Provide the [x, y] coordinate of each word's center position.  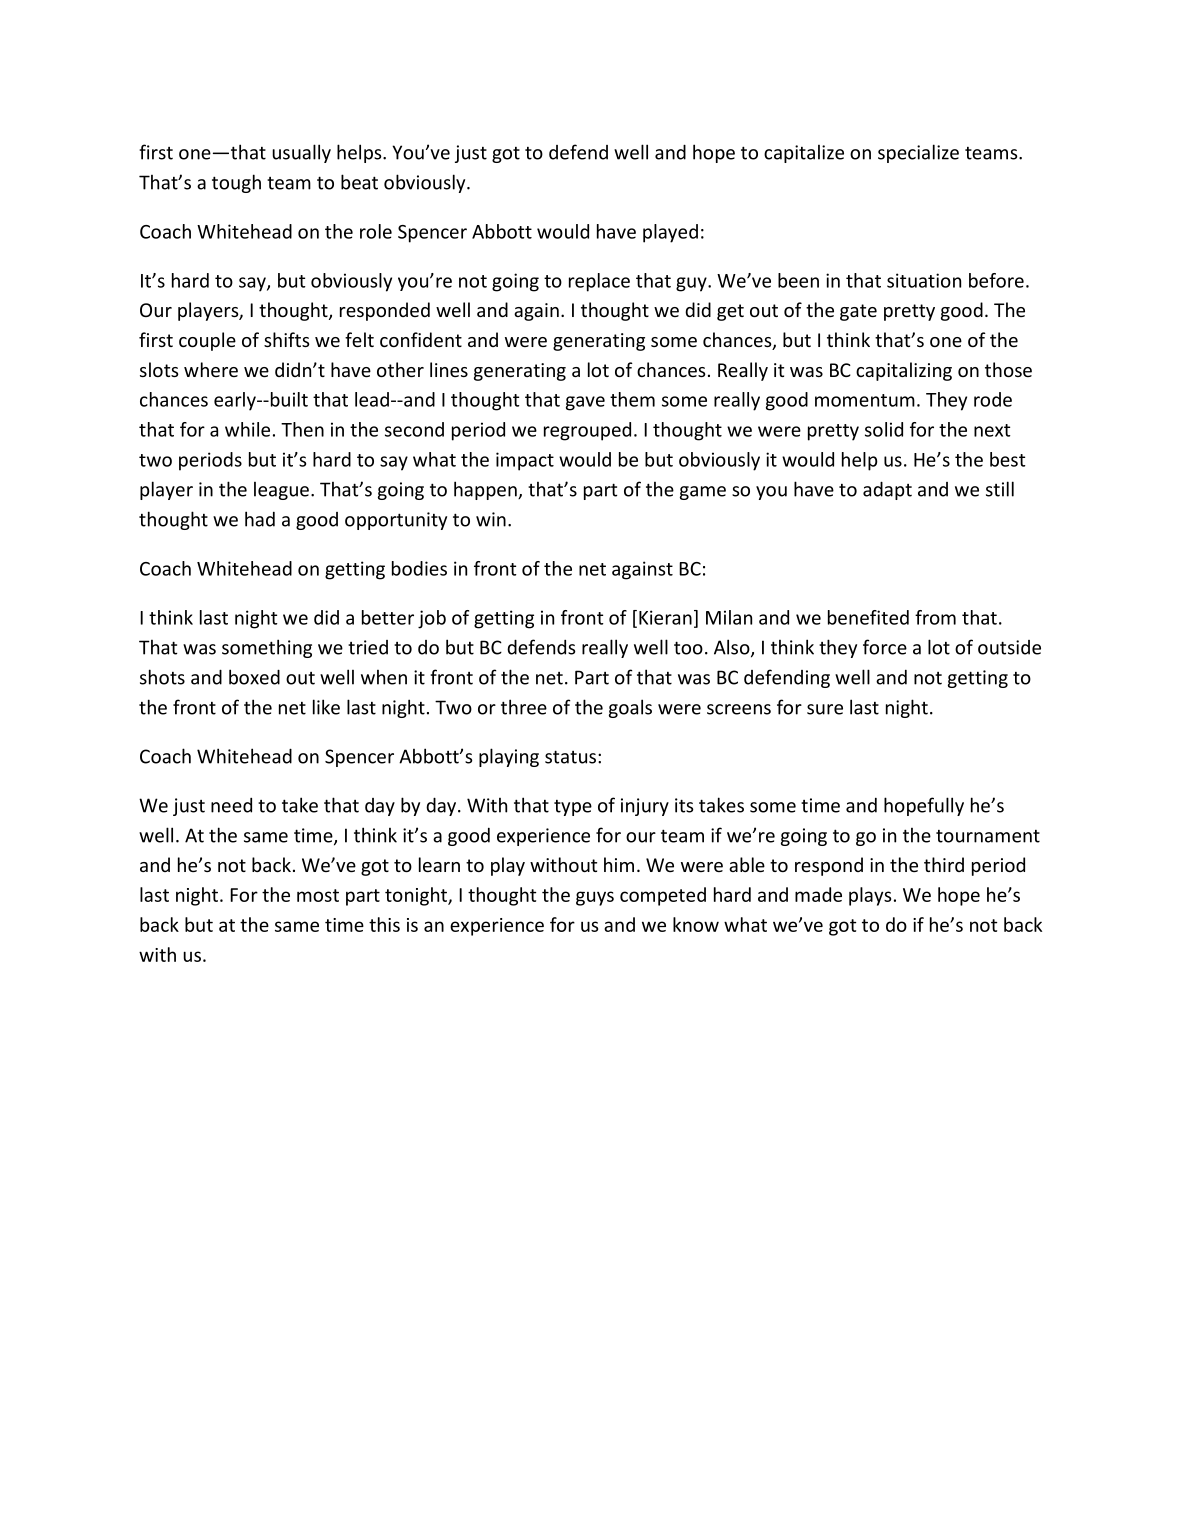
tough [236, 183]
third [944, 864]
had [260, 519]
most [318, 895]
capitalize [804, 154]
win [491, 519]
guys [595, 898]
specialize [918, 153]
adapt [887, 490]
